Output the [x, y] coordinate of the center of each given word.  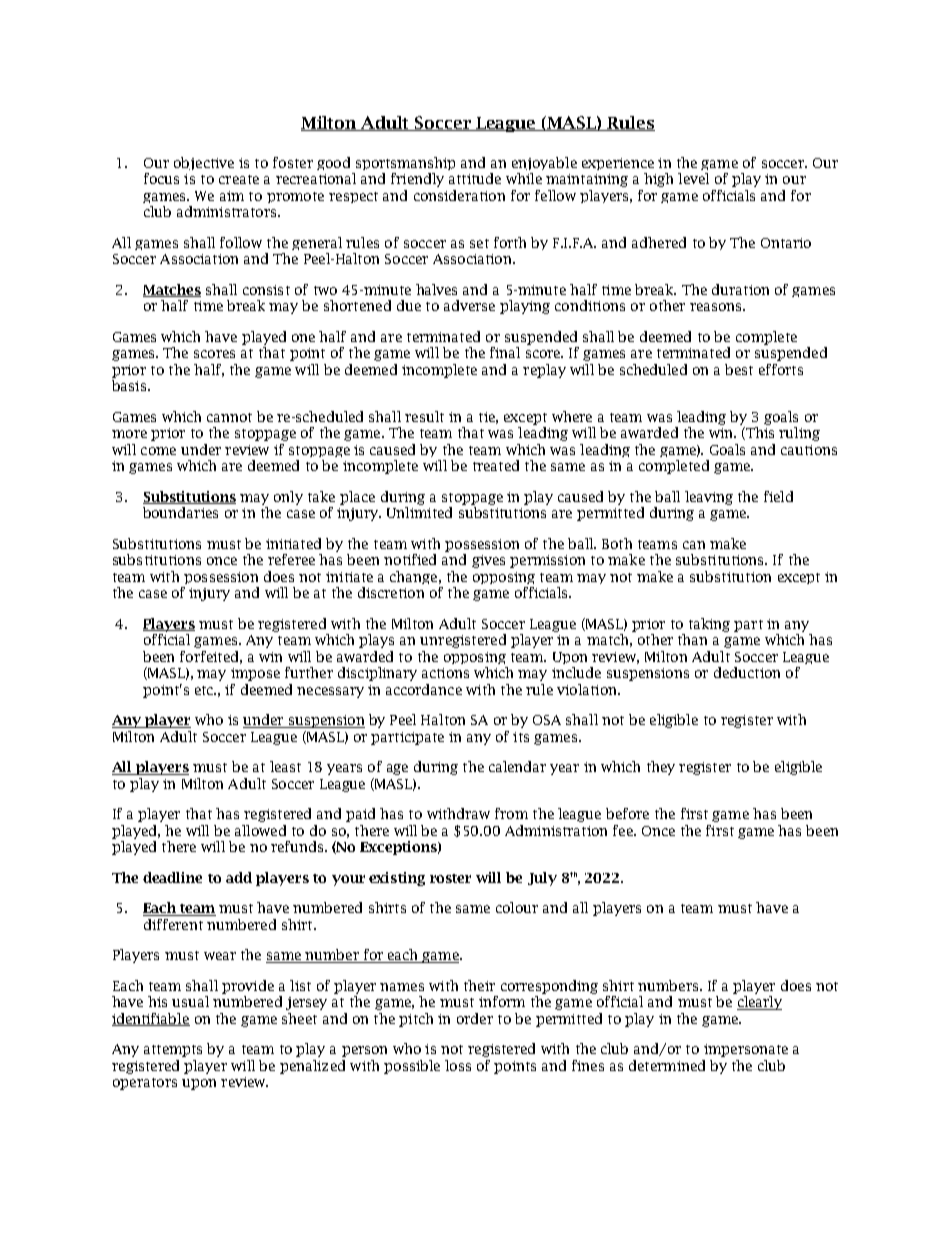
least [285, 766]
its [521, 737]
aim [232, 196]
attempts [173, 1051]
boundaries [180, 512]
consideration [459, 195]
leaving [709, 498]
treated [496, 465]
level [693, 178]
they [661, 768]
